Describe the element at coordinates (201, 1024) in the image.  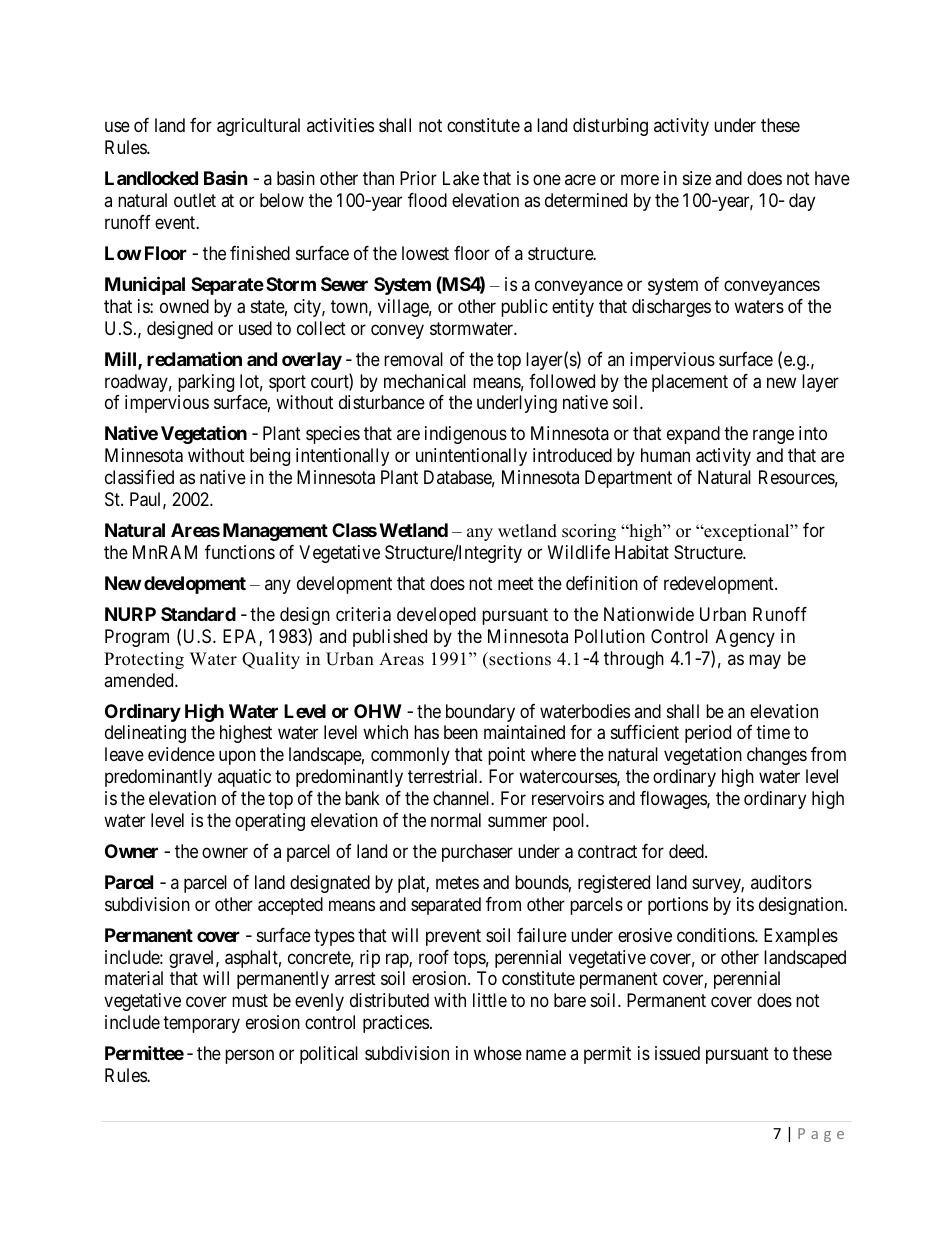
I see `temporary` at that location.
